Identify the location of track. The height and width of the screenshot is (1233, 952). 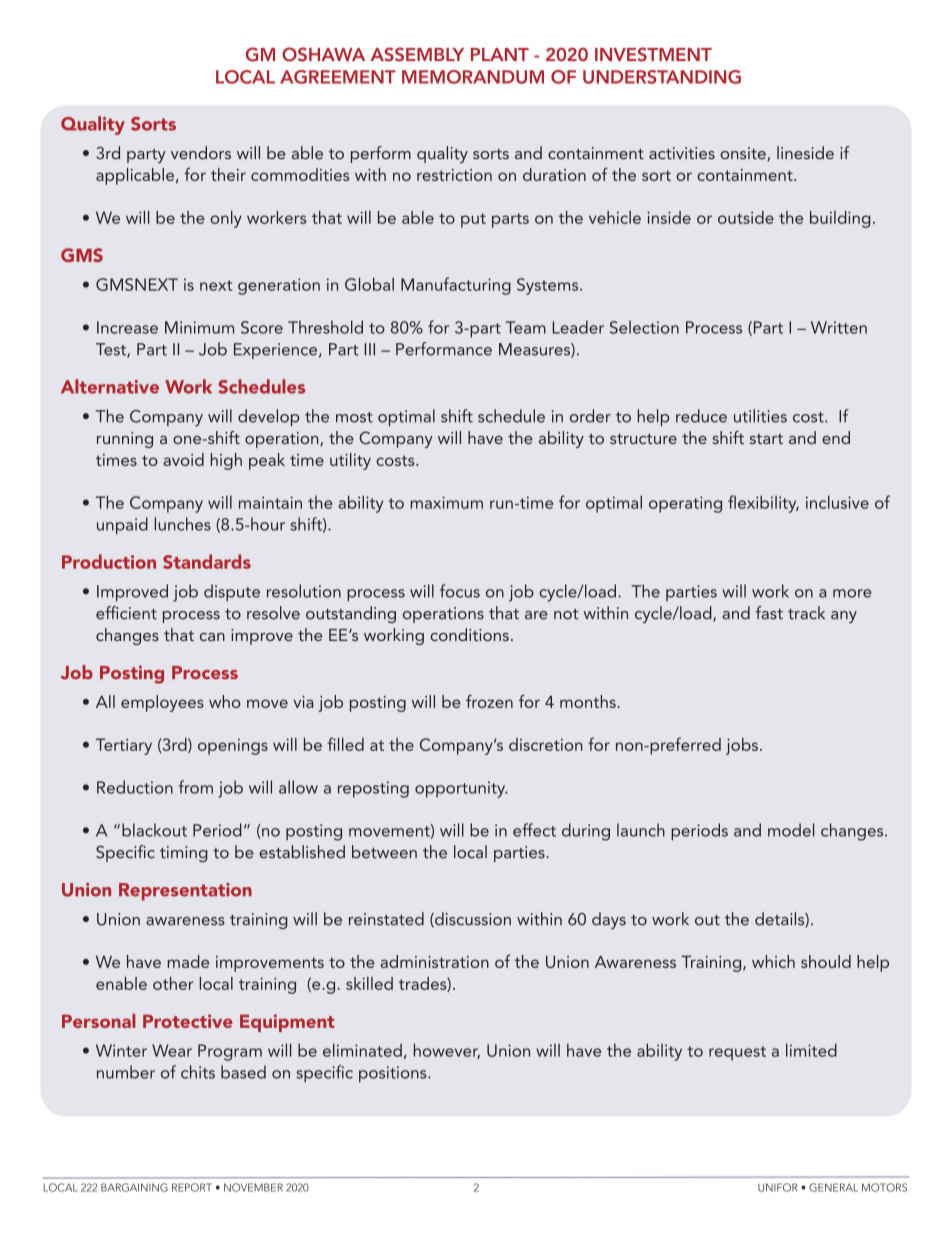
(806, 613).
